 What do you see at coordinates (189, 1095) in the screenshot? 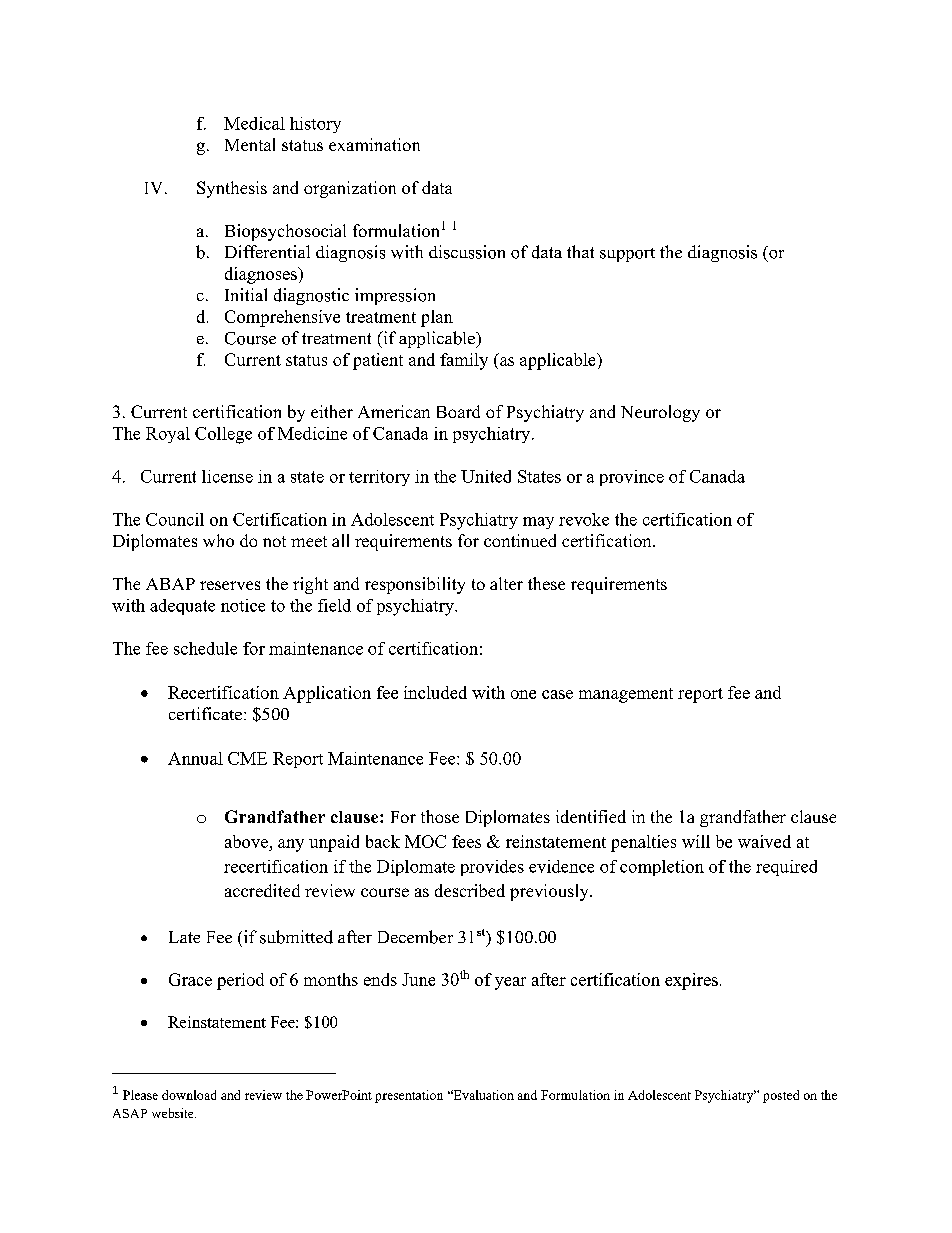
I see `download` at bounding box center [189, 1095].
